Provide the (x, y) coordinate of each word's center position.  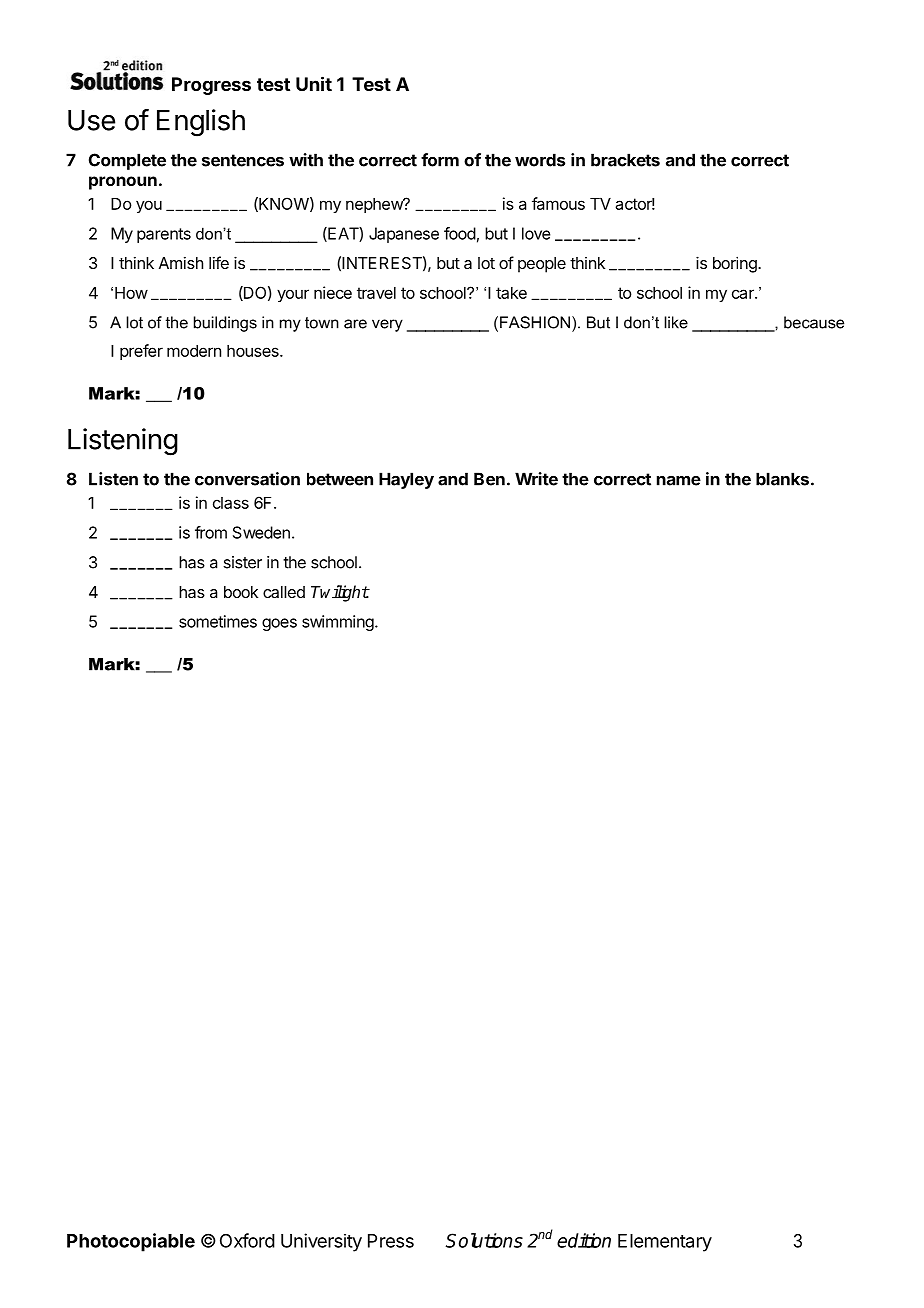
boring (736, 264)
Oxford (247, 1240)
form (440, 160)
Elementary (665, 1243)
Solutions (484, 1240)
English (201, 123)
